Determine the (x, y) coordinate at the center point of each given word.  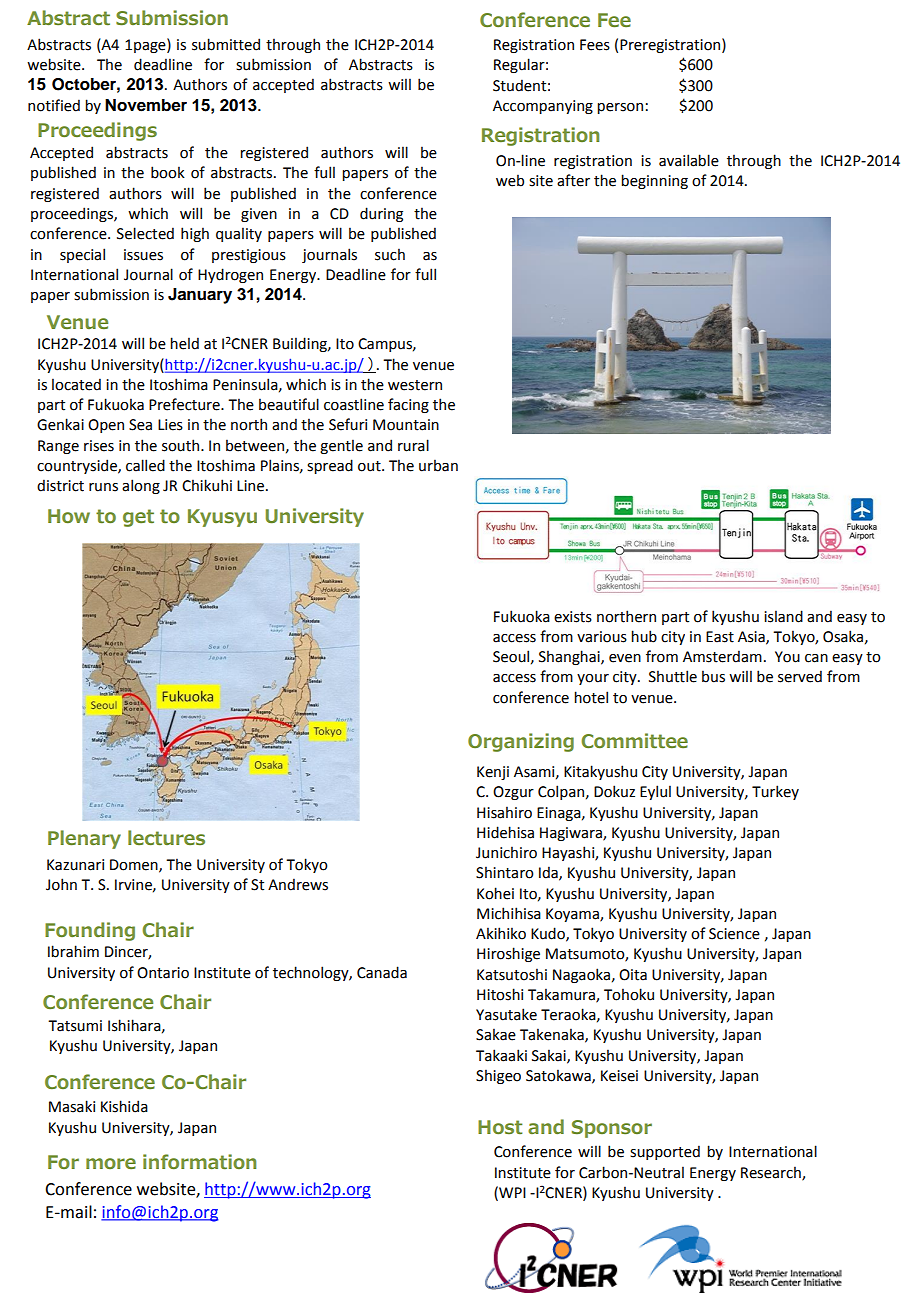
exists (573, 617)
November (146, 105)
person (620, 108)
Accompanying (543, 107)
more (111, 1163)
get (138, 518)
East (720, 637)
